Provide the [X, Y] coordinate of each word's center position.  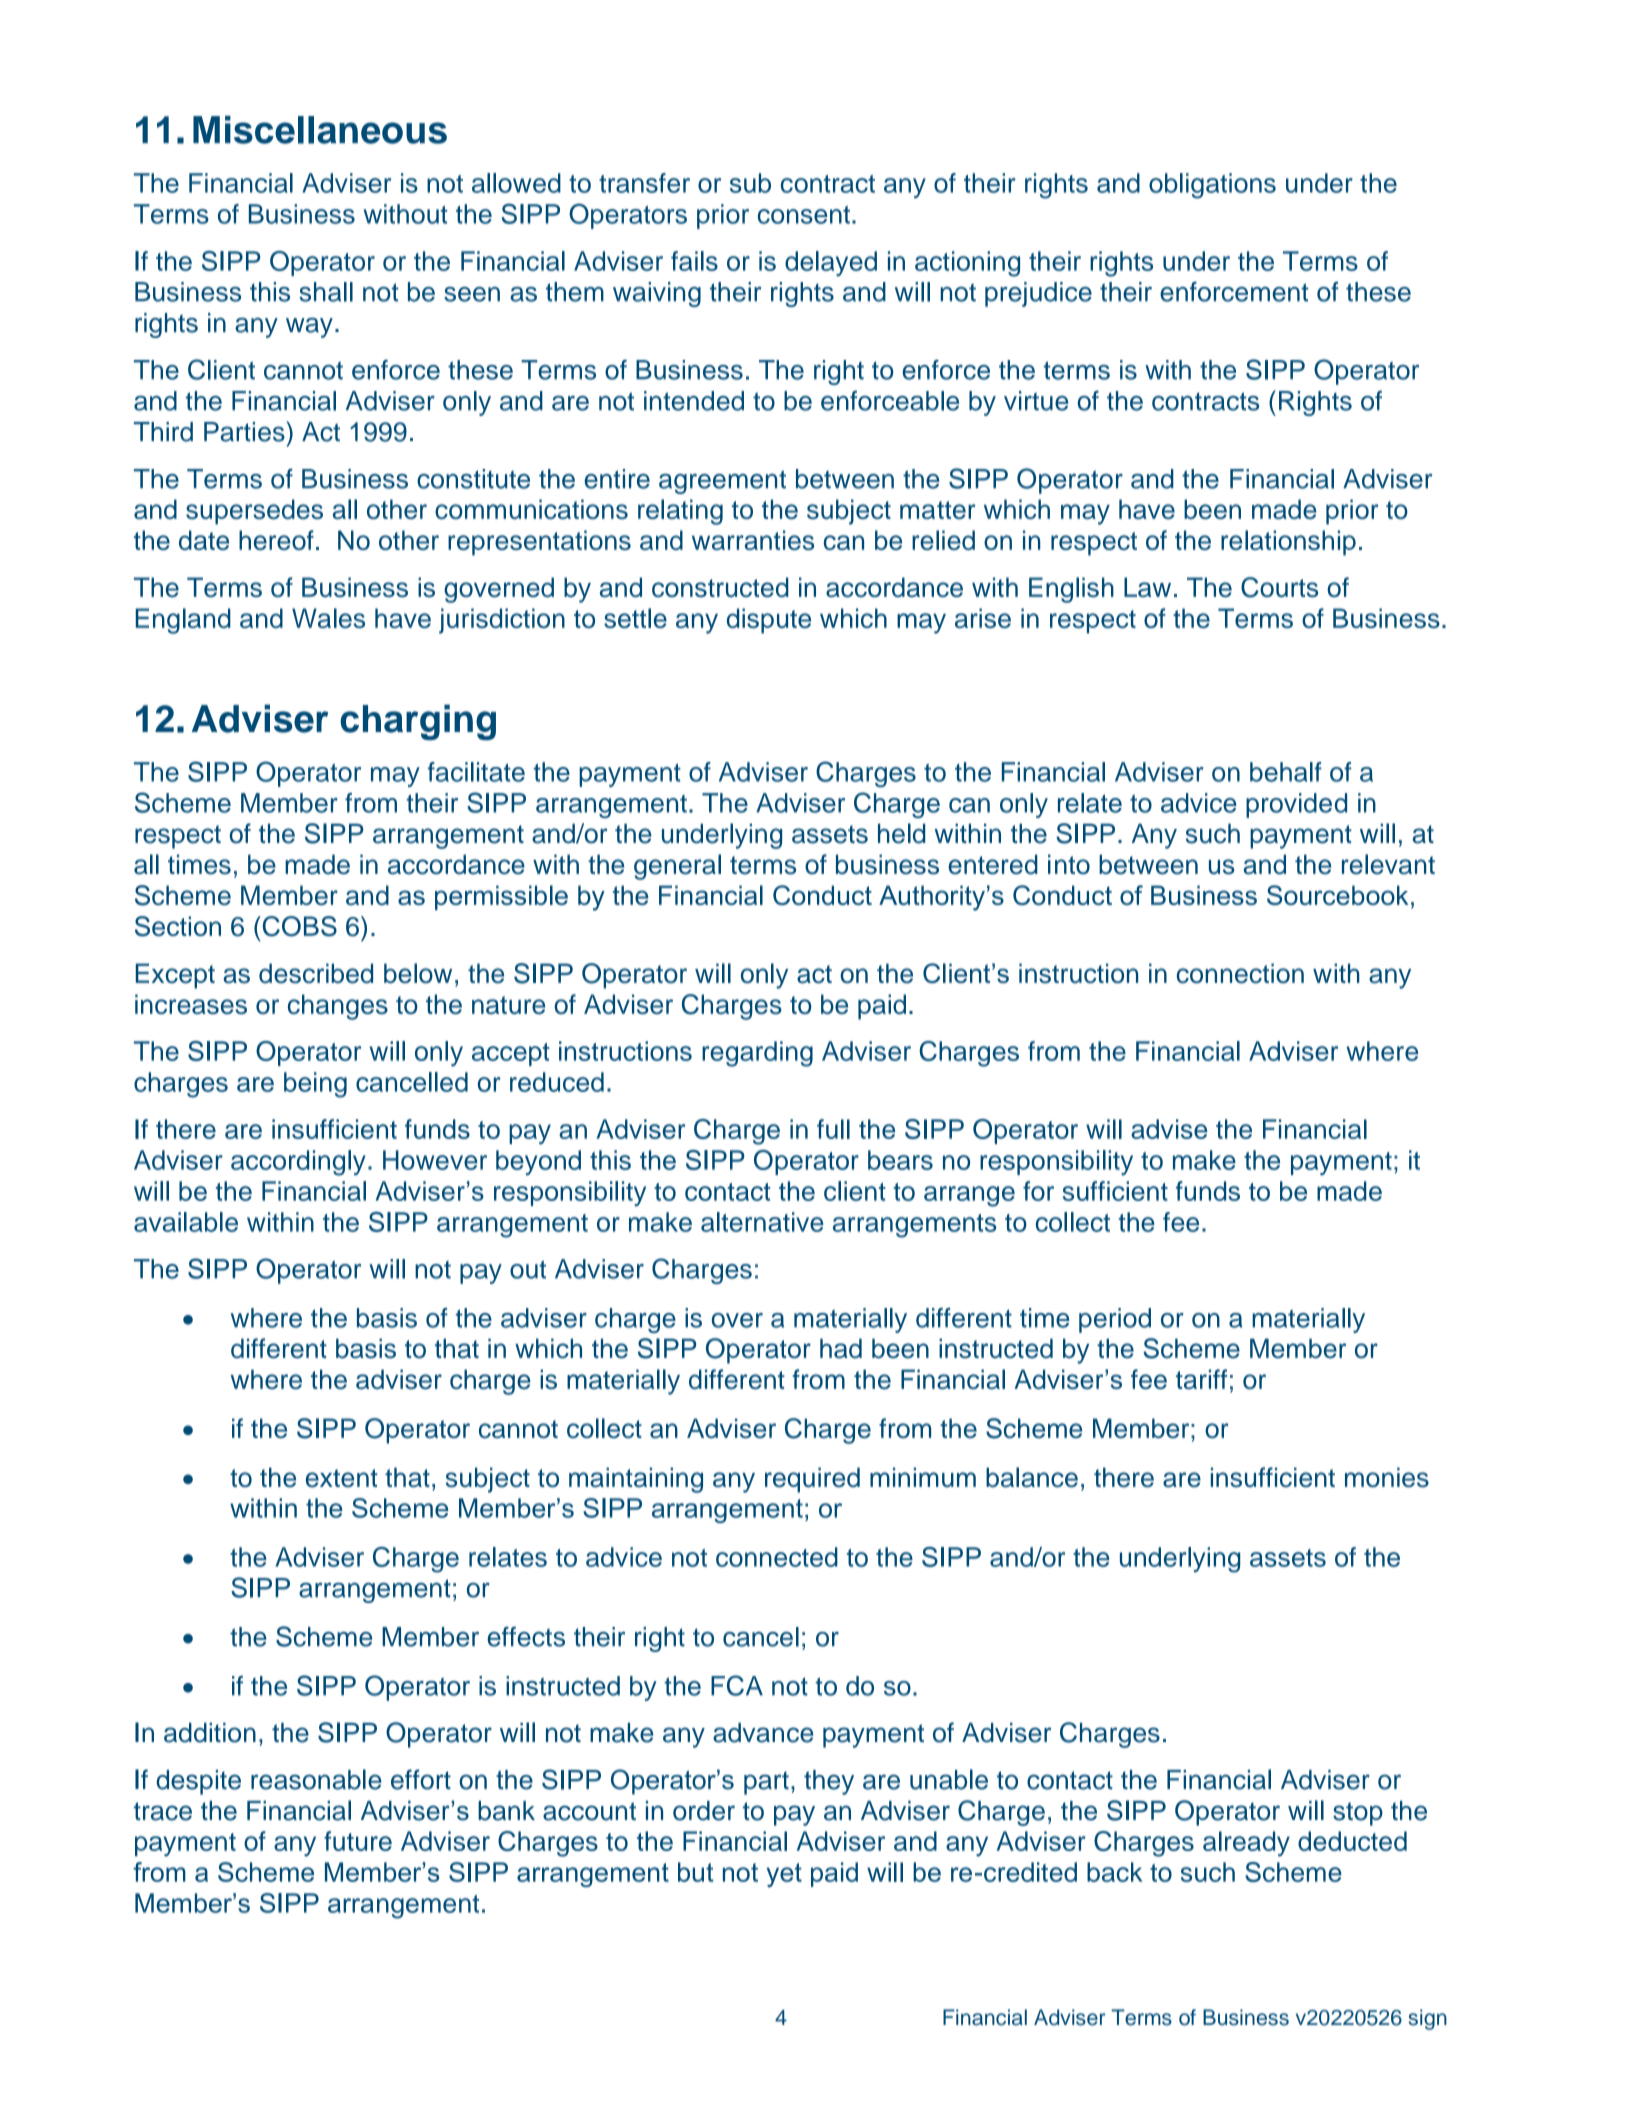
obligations [1212, 186]
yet [784, 1875]
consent [804, 215]
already [1246, 1844]
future [358, 1841]
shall [326, 292]
